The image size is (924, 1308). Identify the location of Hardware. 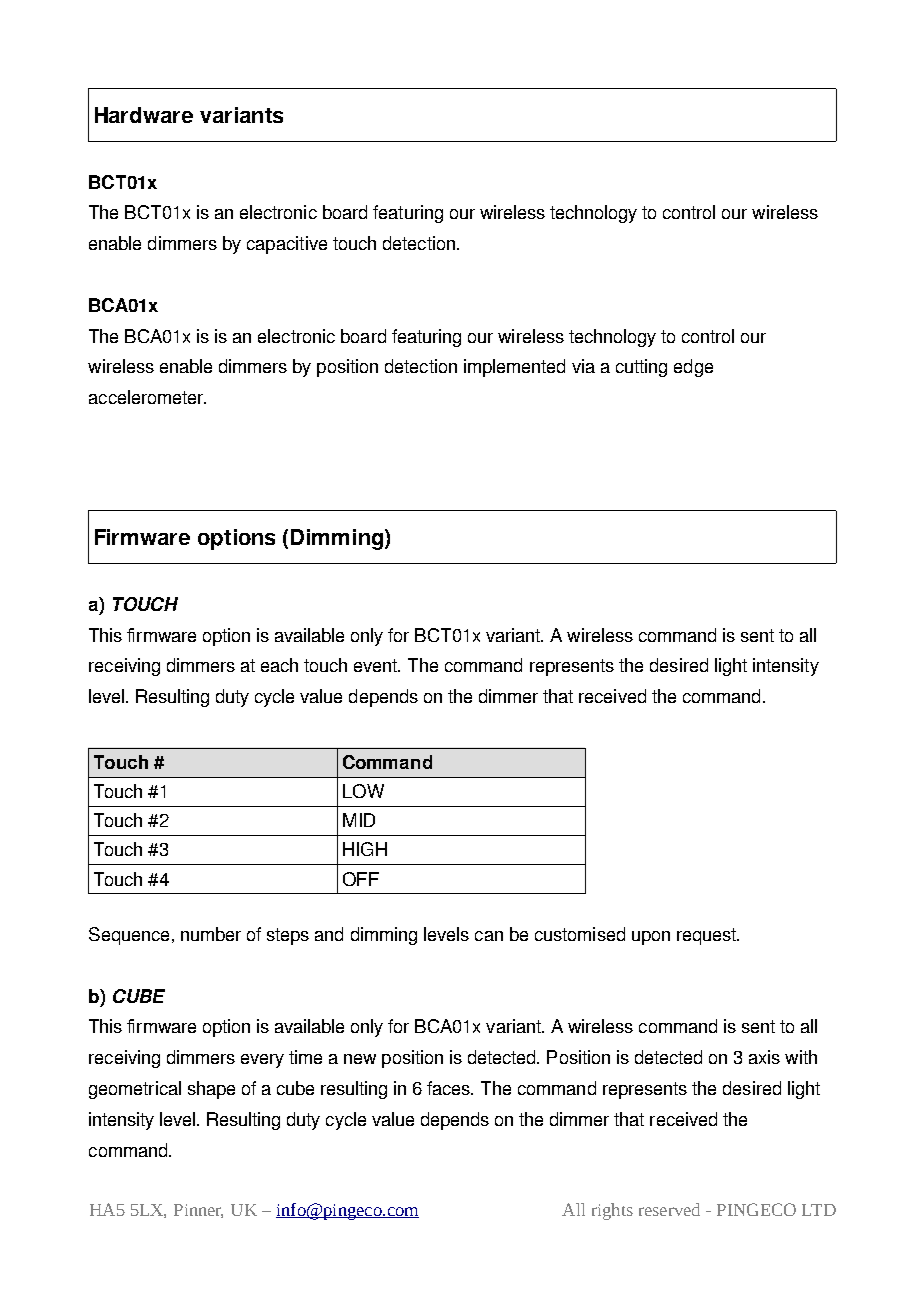
(144, 115).
